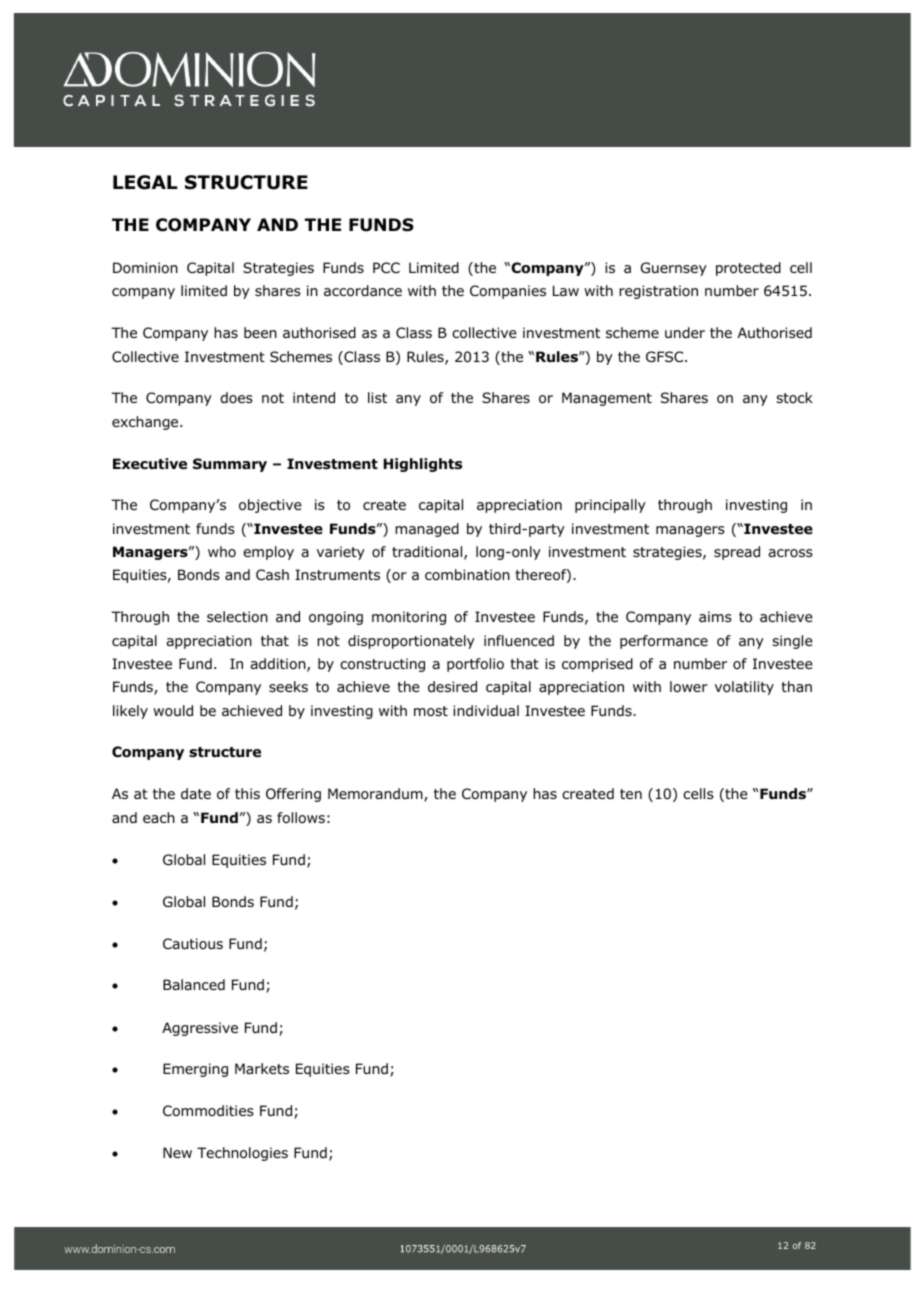 The width and height of the page is (924, 1308). I want to click on lower, so click(689, 687).
